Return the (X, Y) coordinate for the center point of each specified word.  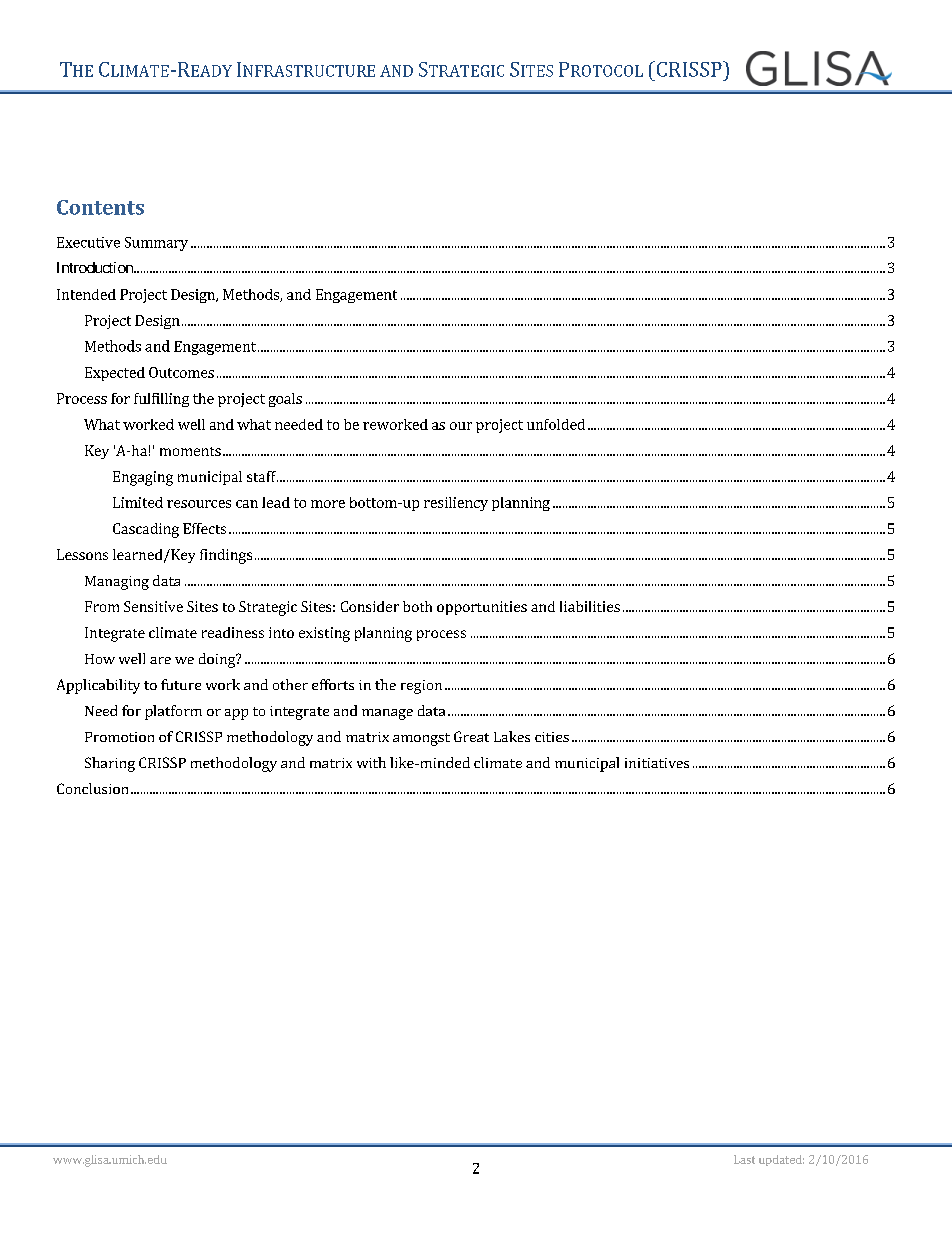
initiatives (657, 763)
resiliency (456, 504)
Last (744, 1159)
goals (285, 400)
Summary (156, 244)
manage (387, 714)
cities (552, 737)
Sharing (110, 764)
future (181, 684)
